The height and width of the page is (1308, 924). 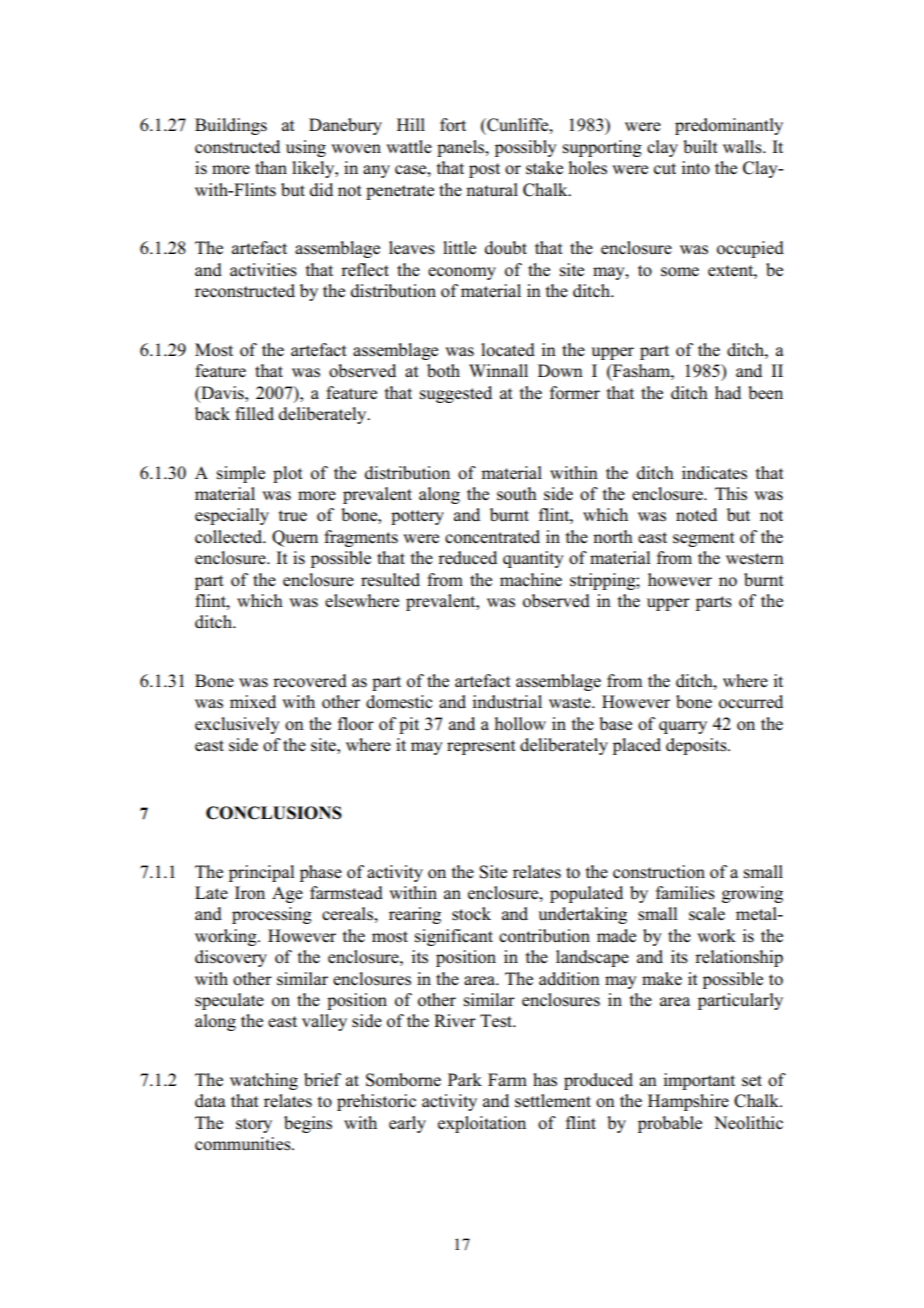 What do you see at coordinates (310, 681) in the page?
I see `recovered` at bounding box center [310, 681].
